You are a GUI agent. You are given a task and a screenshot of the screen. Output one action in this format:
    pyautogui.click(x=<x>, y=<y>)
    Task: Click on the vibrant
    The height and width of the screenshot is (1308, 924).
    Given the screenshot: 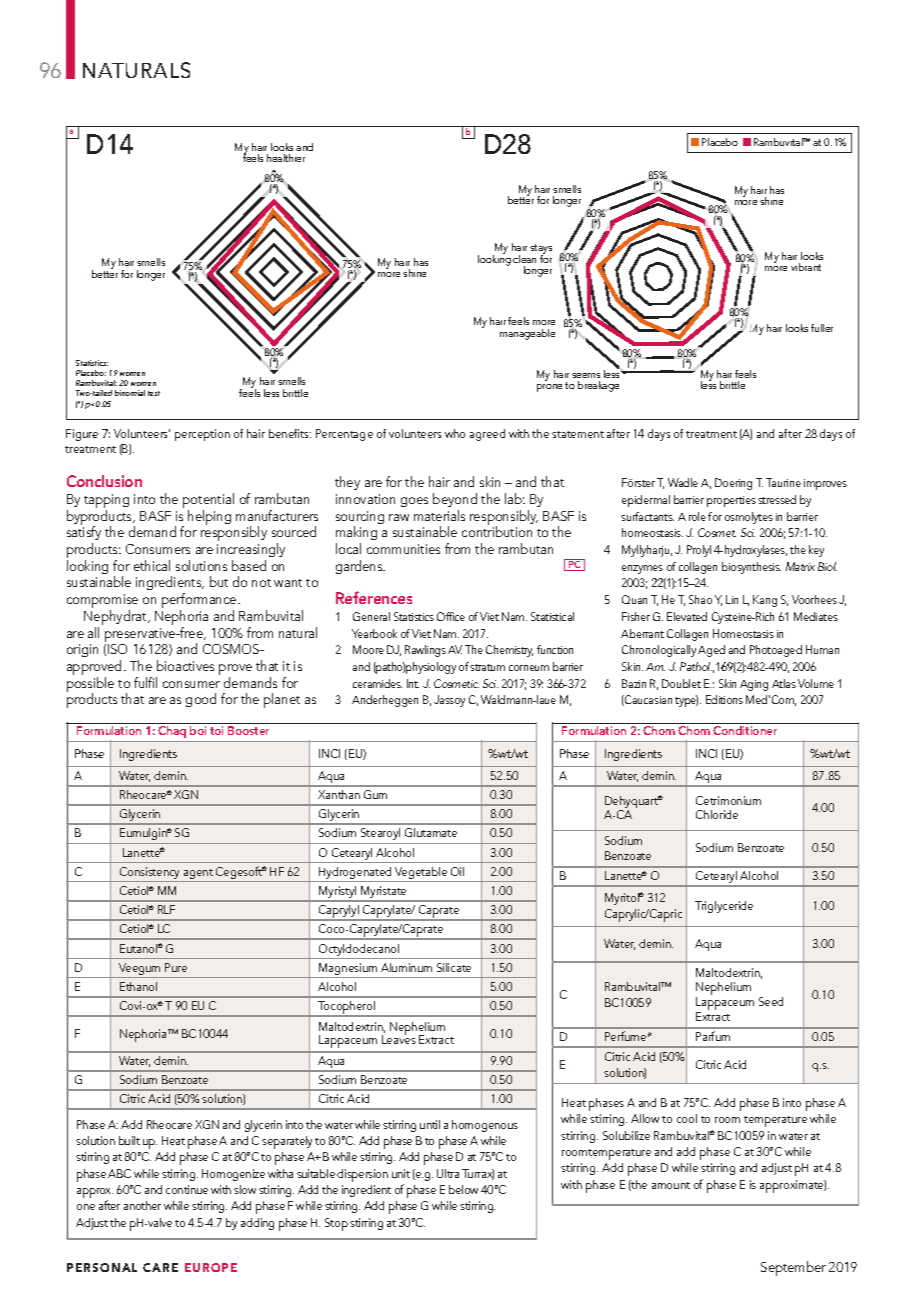 What is the action you would take?
    pyautogui.click(x=806, y=267)
